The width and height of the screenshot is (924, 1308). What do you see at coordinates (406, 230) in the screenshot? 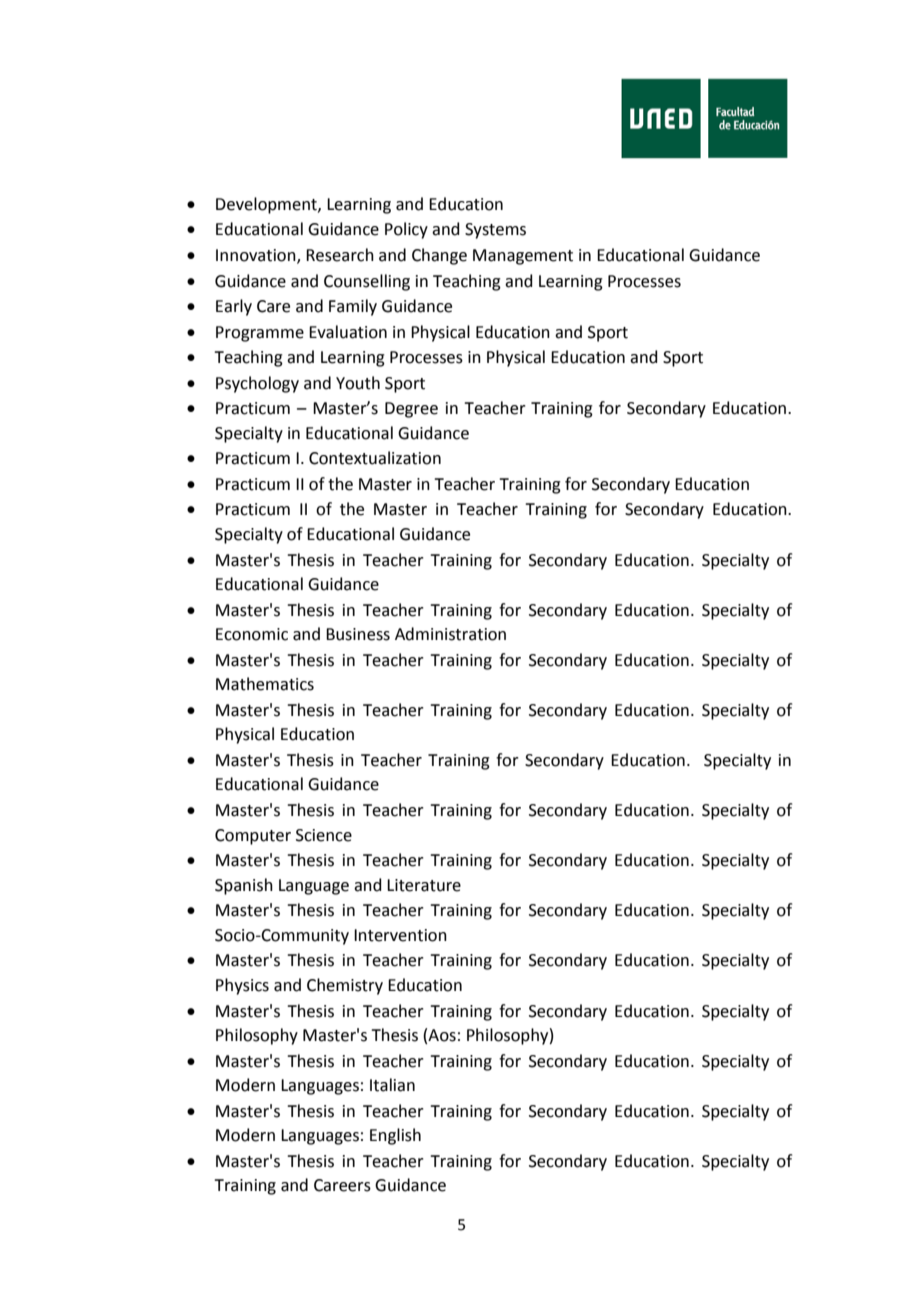
I see `Policy` at bounding box center [406, 230].
